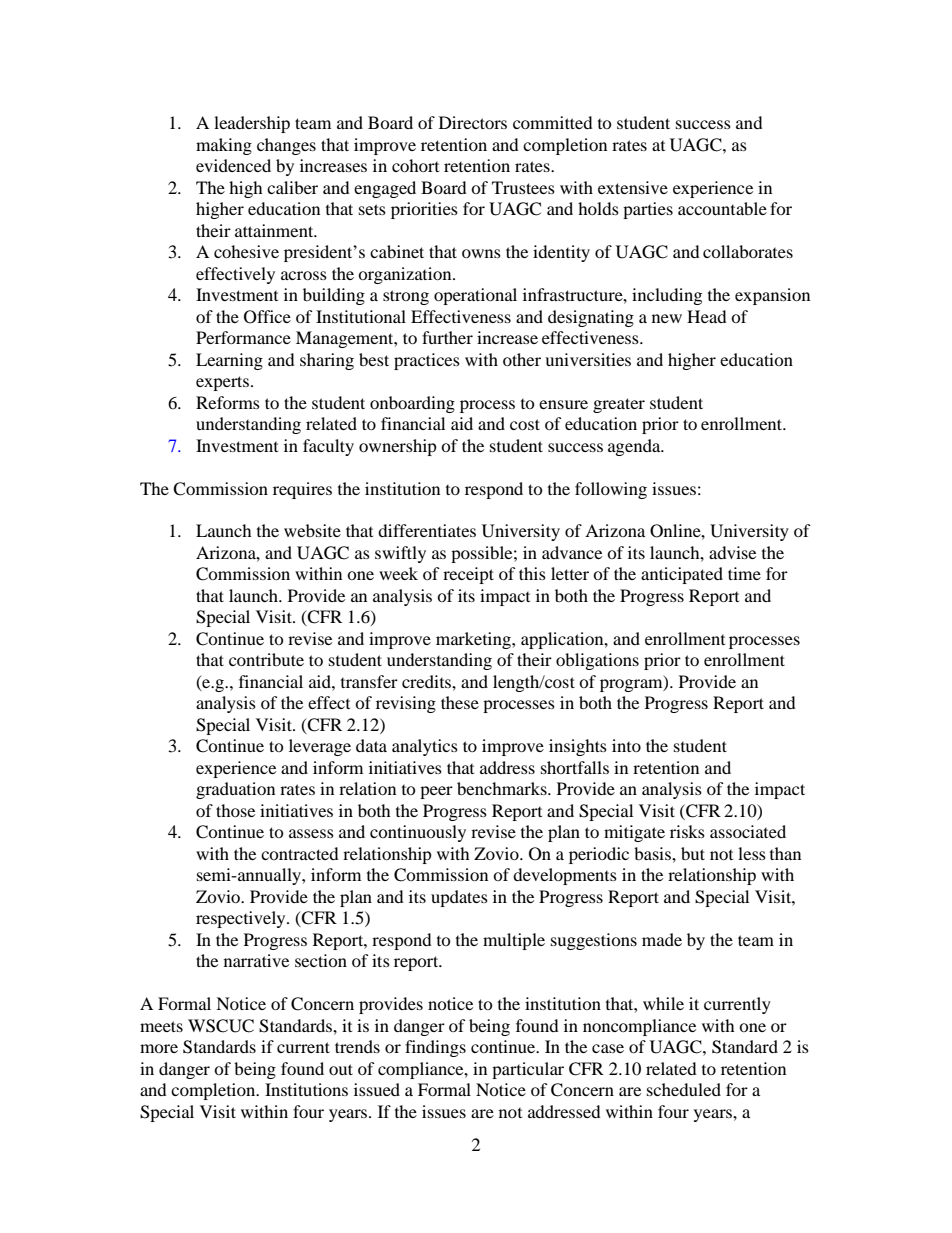  I want to click on making, so click(224, 146).
